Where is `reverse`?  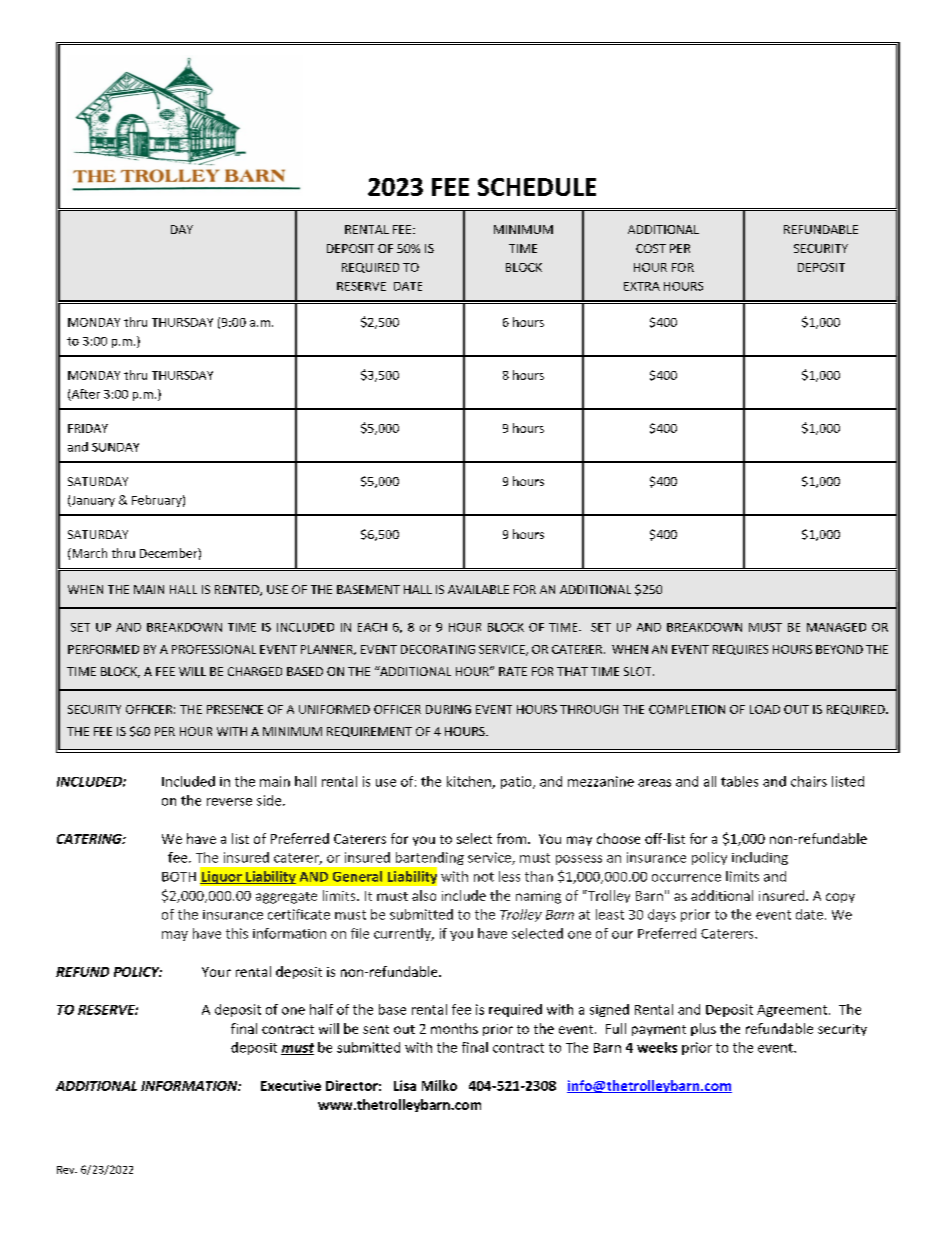 reverse is located at coordinates (229, 802).
